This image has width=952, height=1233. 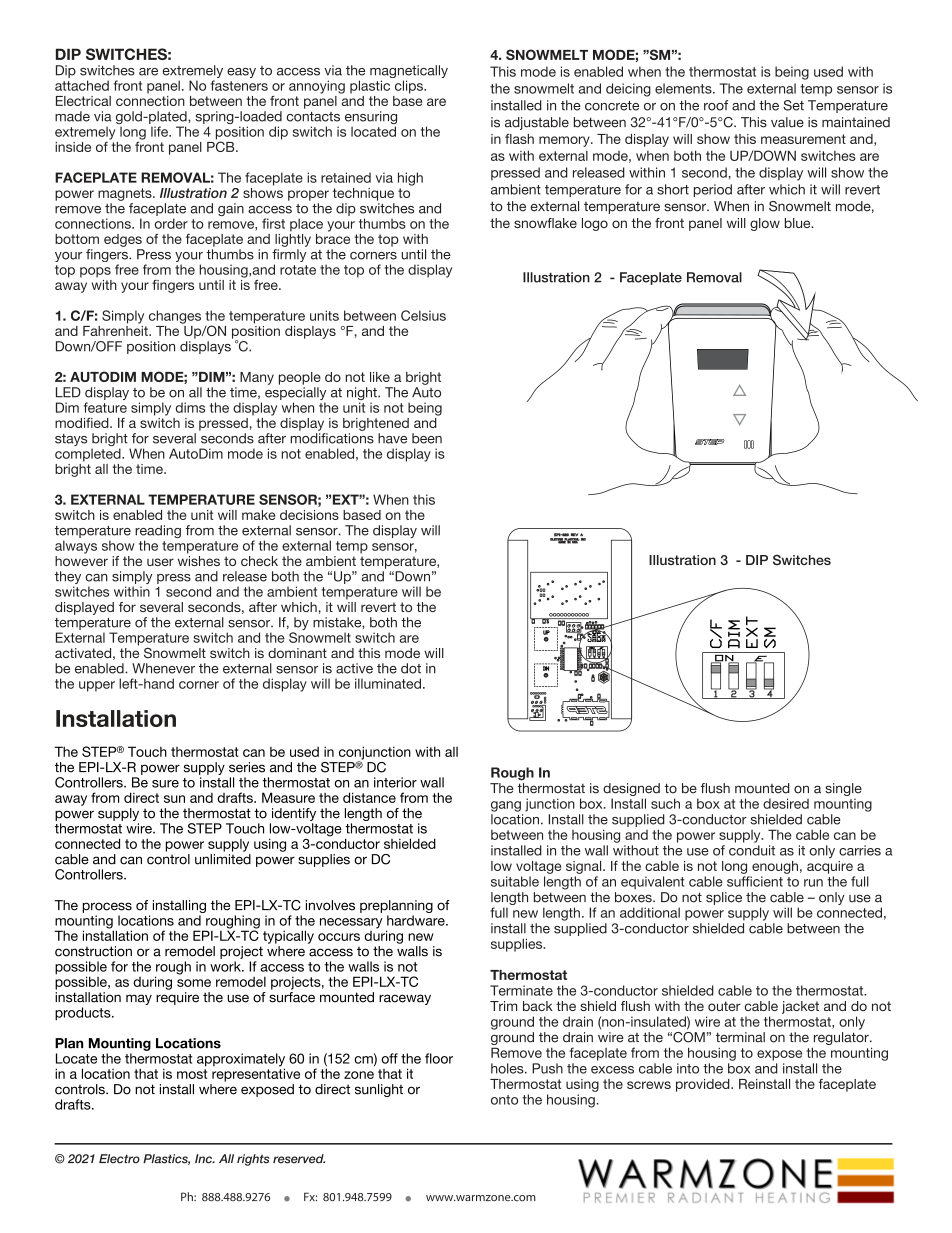 I want to click on clips, so click(x=410, y=87).
